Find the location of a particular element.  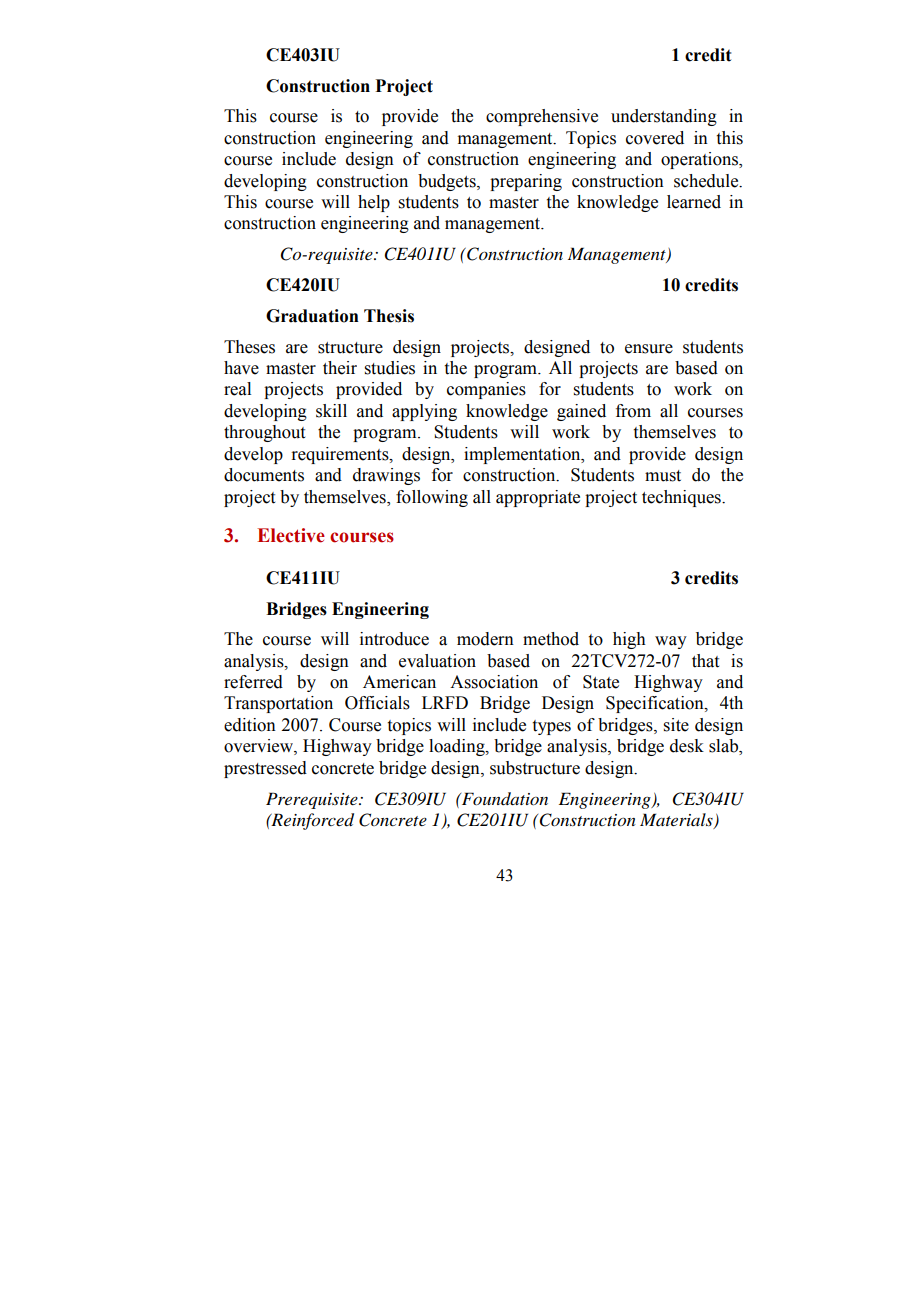

modern is located at coordinates (485, 639).
